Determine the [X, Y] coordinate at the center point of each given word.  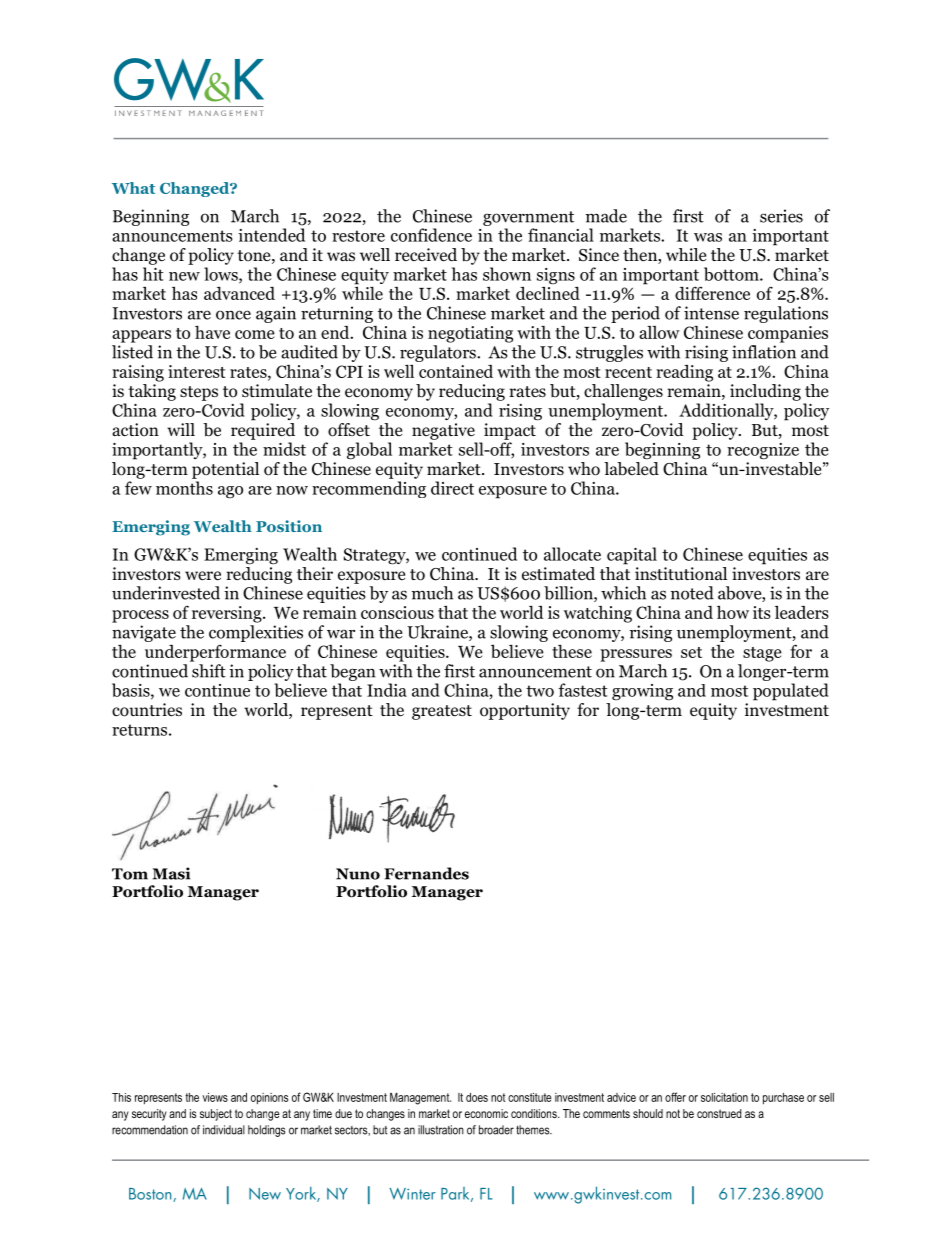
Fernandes [426, 873]
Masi [171, 873]
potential [225, 470]
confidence [431, 235]
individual [224, 1130]
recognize [763, 451]
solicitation [724, 1097]
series [781, 216]
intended [271, 235]
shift [209, 671]
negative [443, 431]
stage [762, 654]
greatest [442, 712]
